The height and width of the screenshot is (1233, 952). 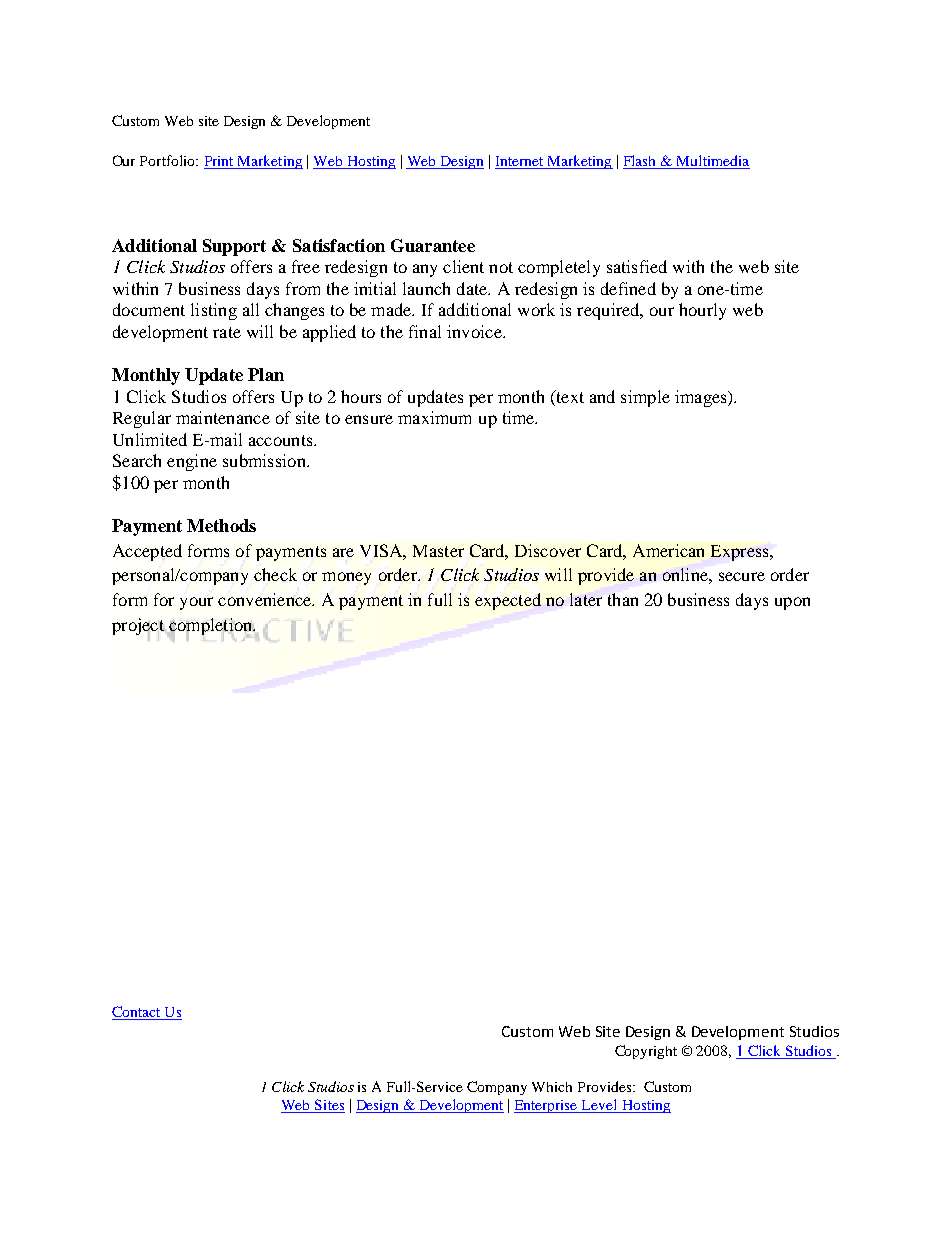 I want to click on Portfolio, so click(x=168, y=160).
